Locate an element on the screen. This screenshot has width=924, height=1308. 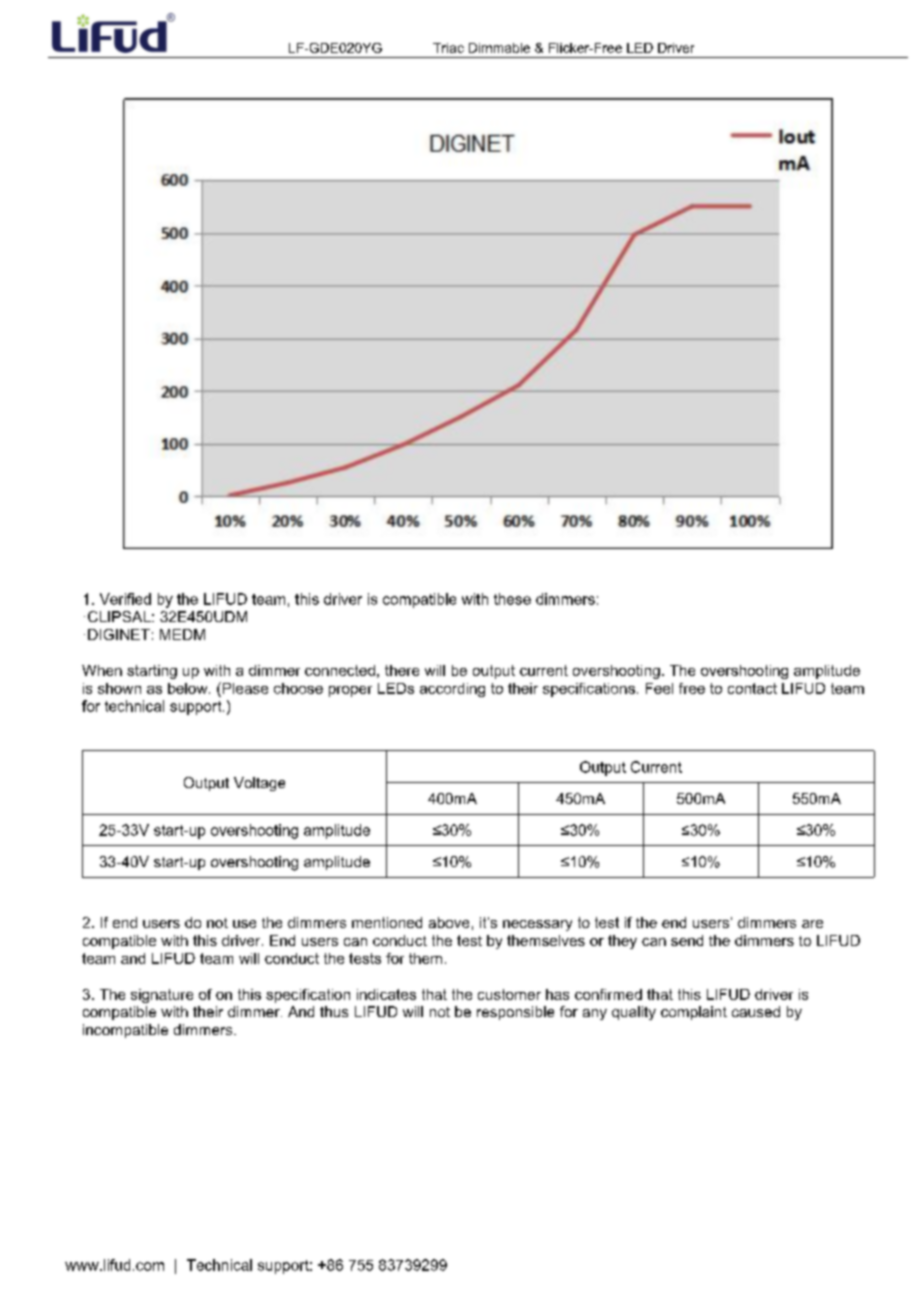
Triac is located at coordinates (448, 48).
